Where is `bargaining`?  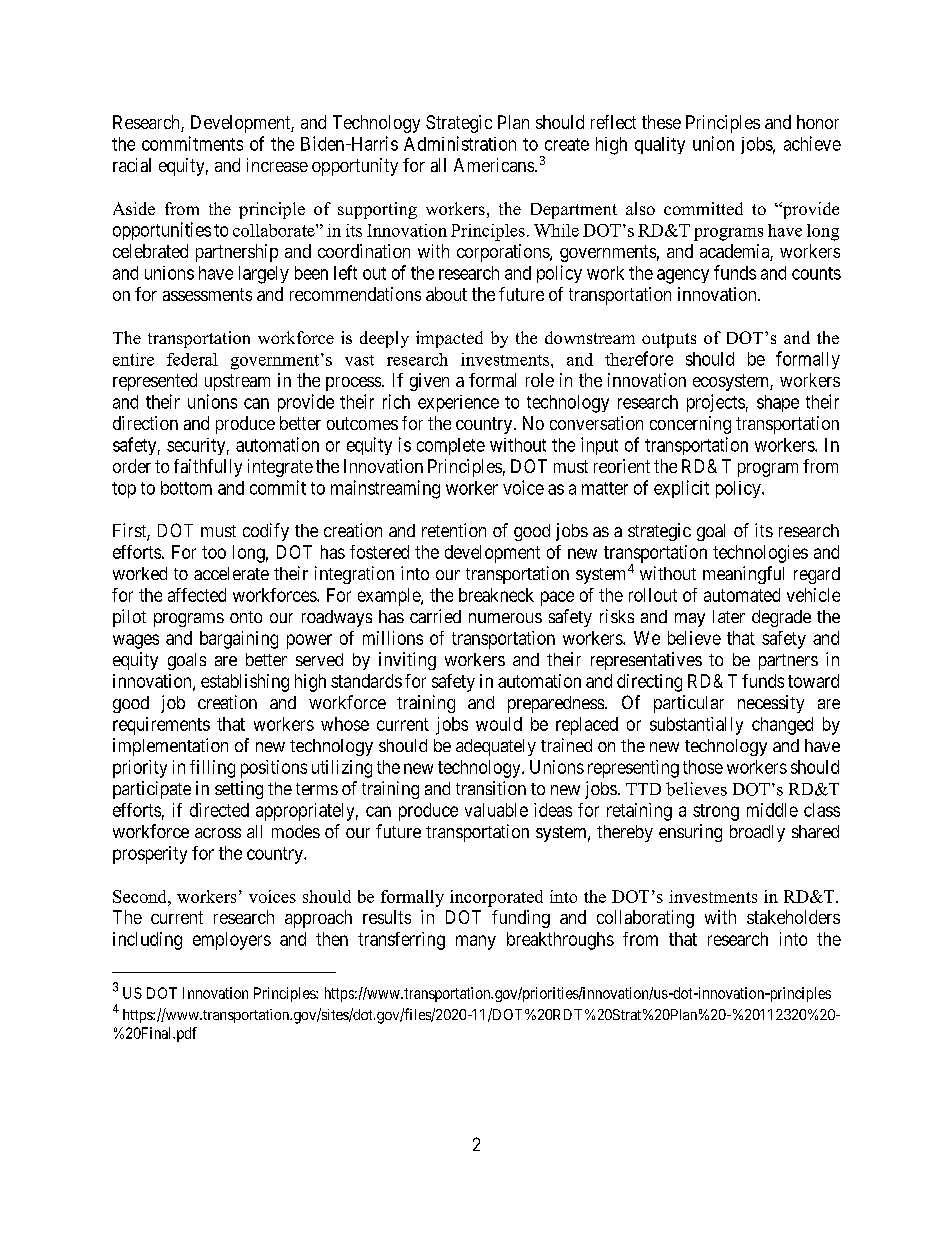 bargaining is located at coordinates (239, 640).
